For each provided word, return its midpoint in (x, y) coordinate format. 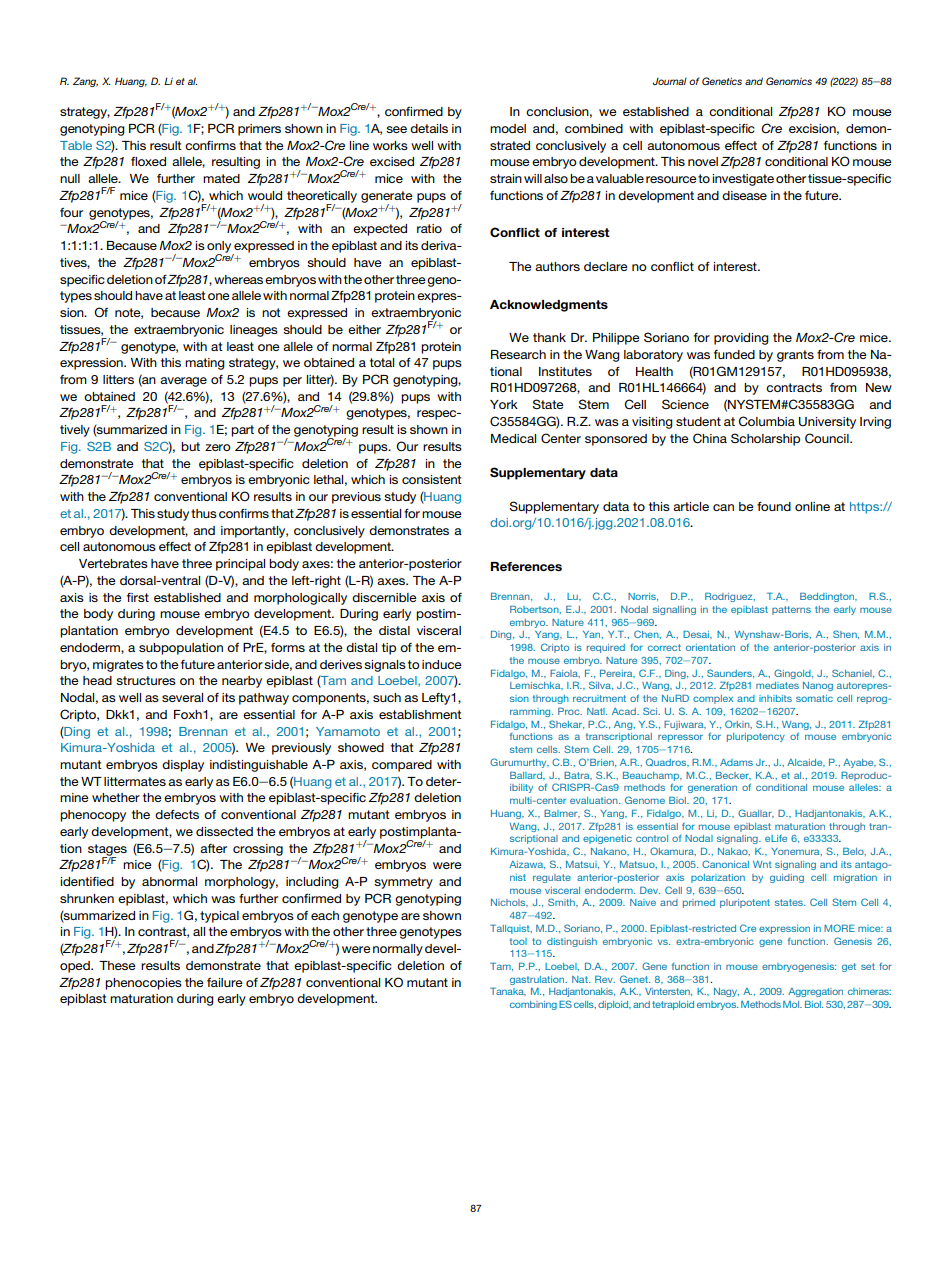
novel (703, 161)
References (526, 566)
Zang (85, 82)
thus (204, 513)
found (774, 506)
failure (225, 982)
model (508, 128)
